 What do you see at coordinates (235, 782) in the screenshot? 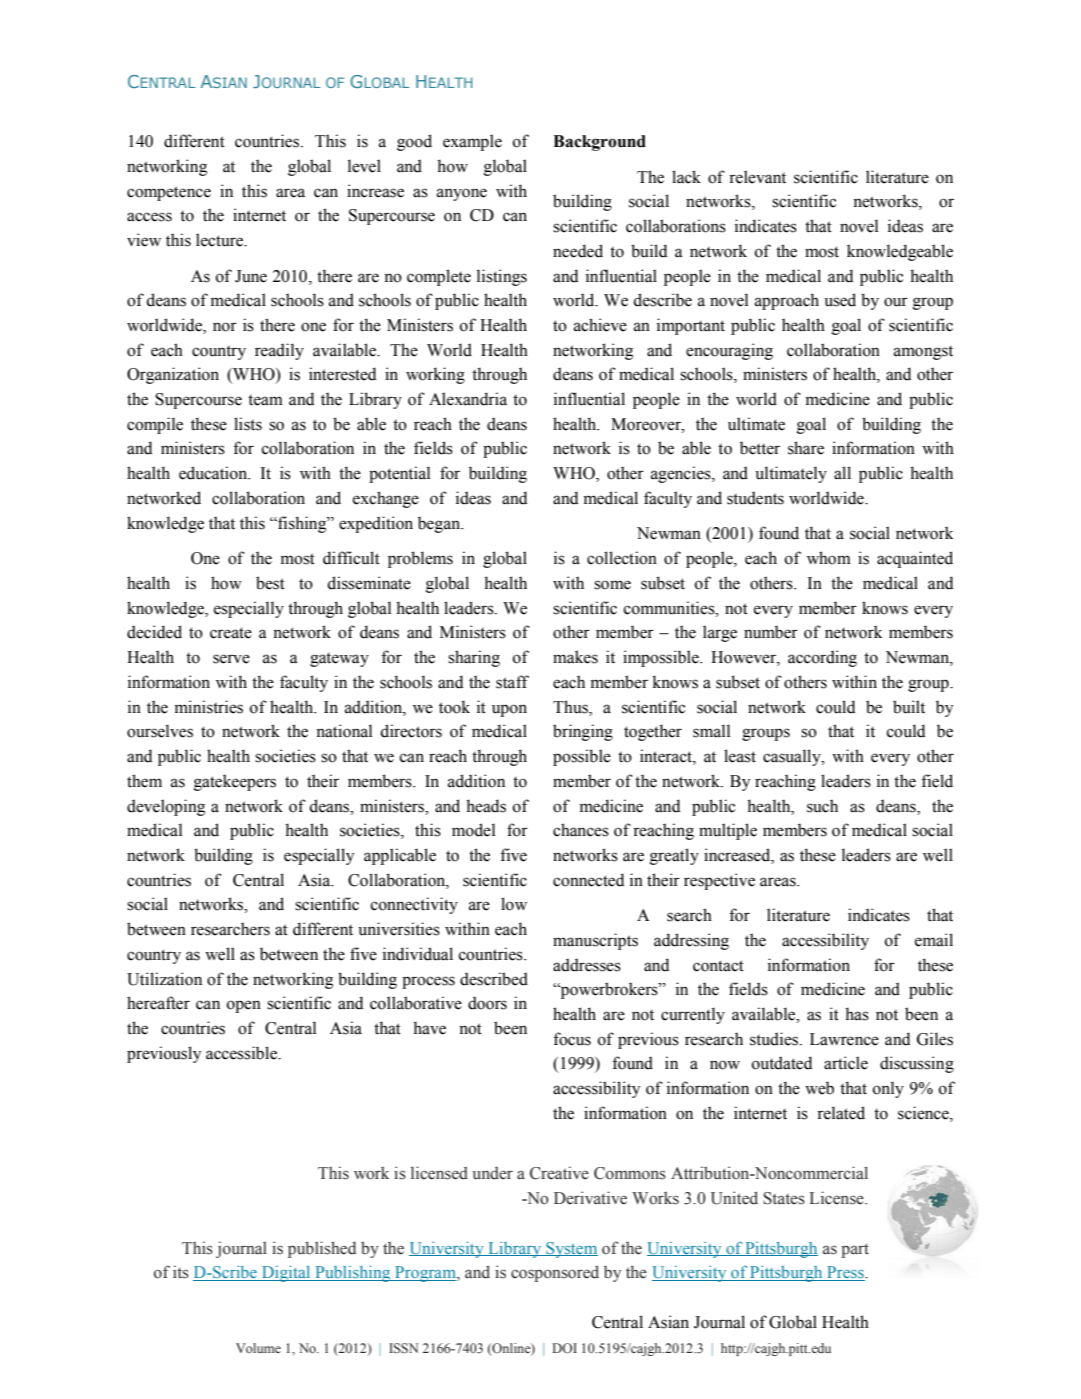
I see `gatekeepers` at bounding box center [235, 782].
